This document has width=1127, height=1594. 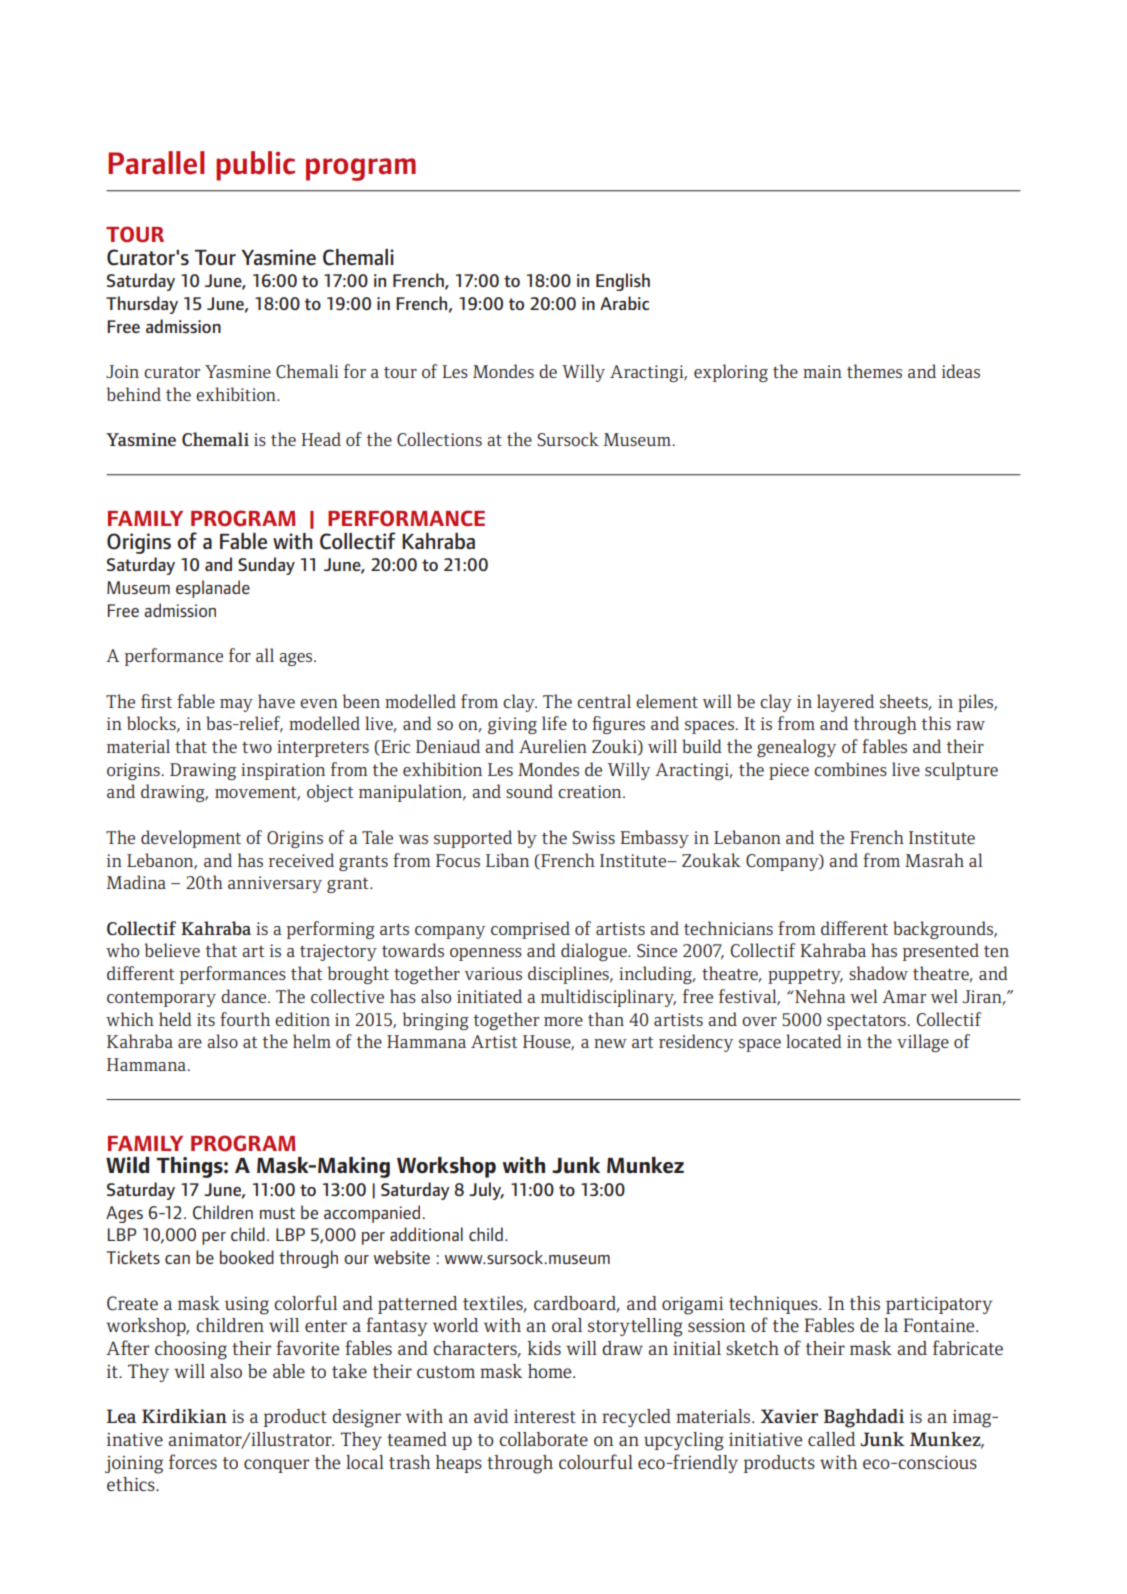 I want to click on Wild, so click(x=127, y=1165).
